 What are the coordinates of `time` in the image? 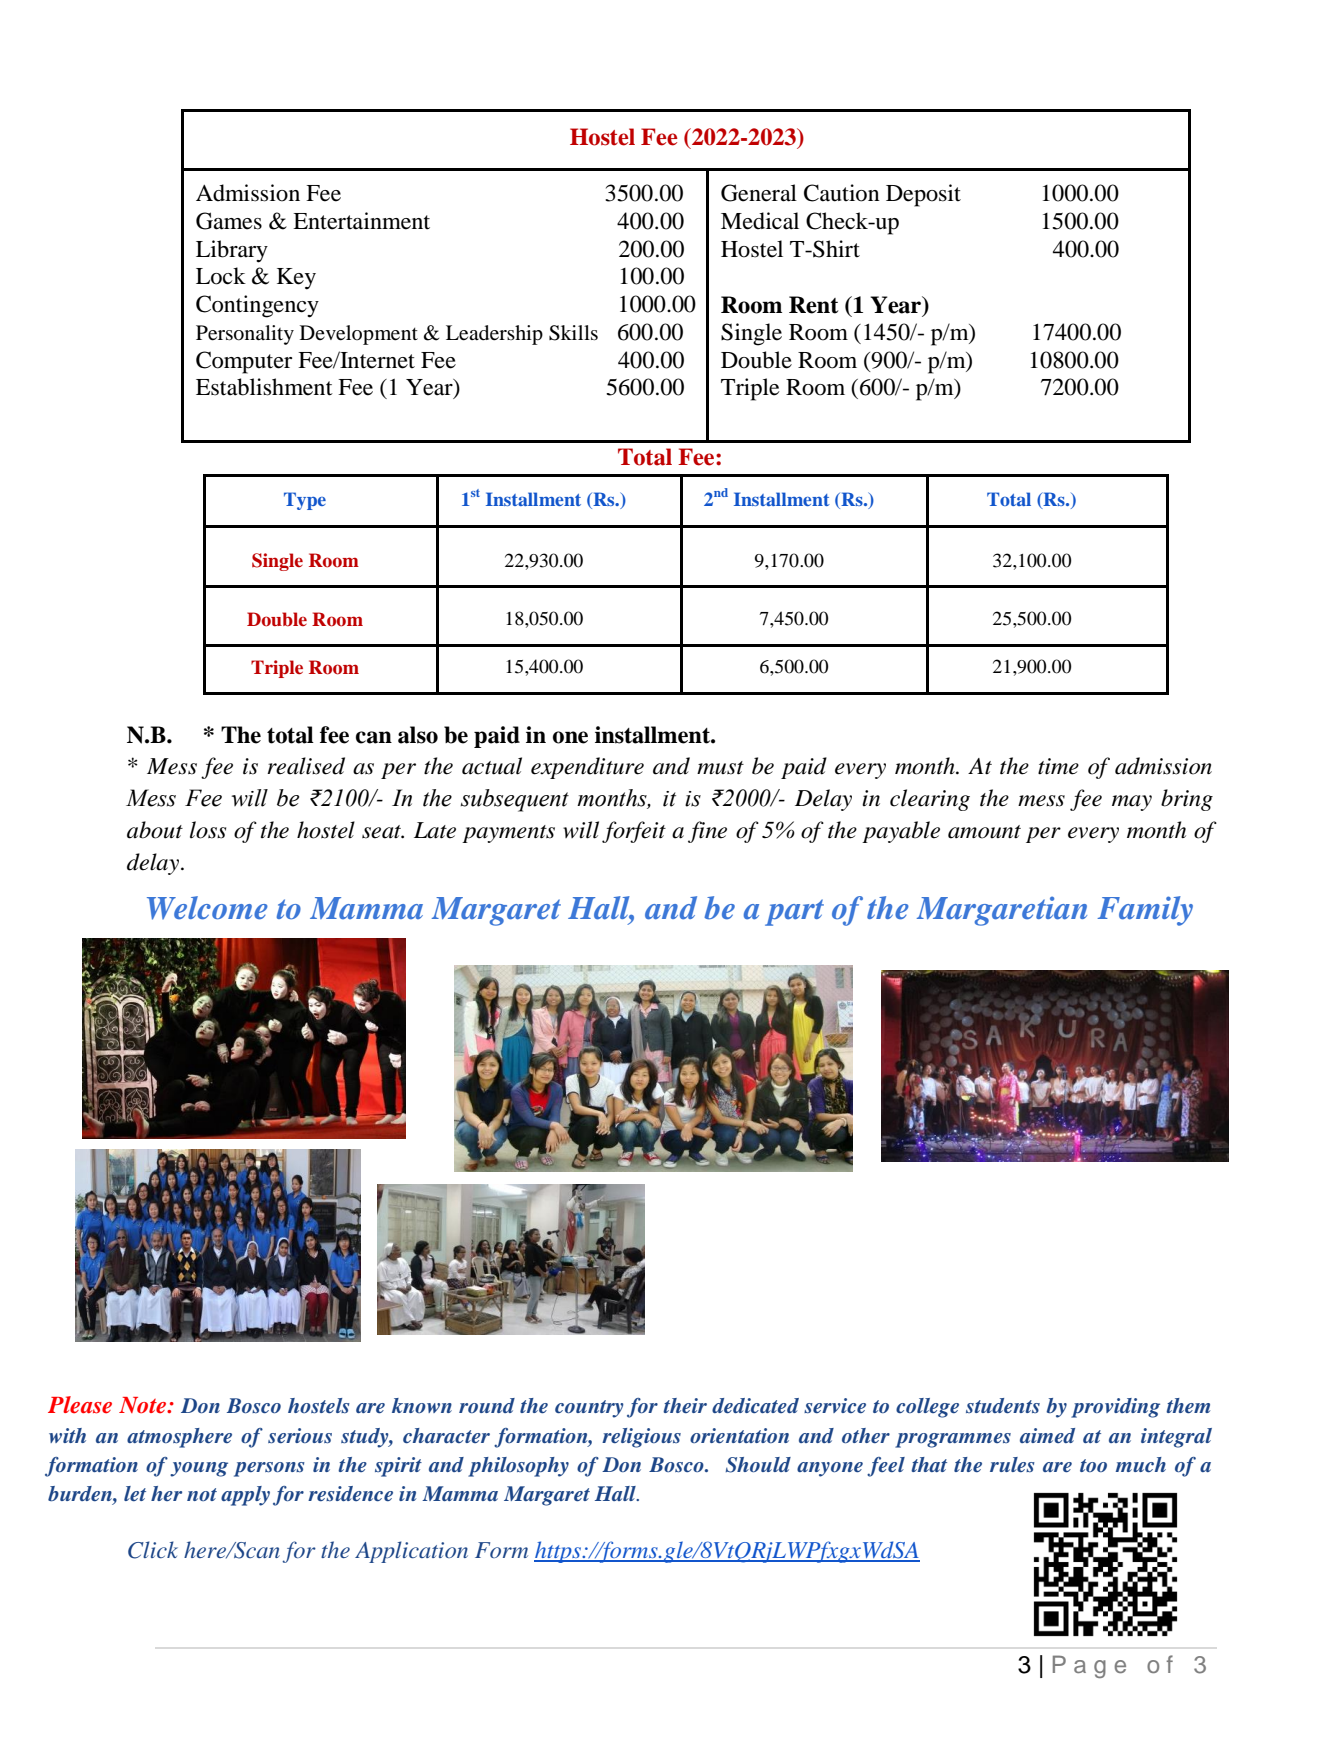 It's located at (1058, 766).
